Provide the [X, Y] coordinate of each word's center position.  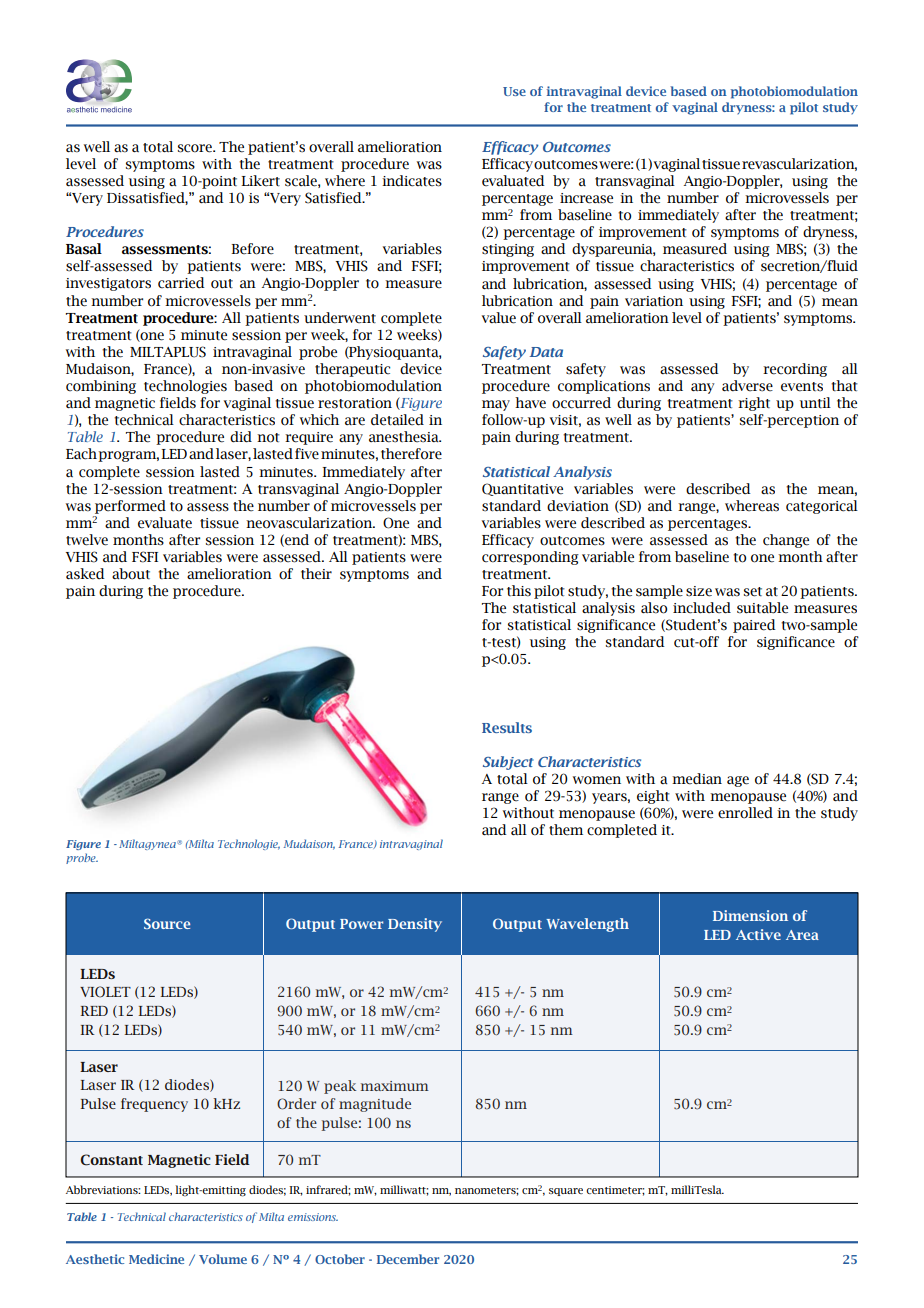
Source [167, 923]
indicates [412, 181]
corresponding [530, 558]
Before [252, 249]
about [131, 574]
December [408, 1259]
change [786, 541]
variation [654, 301]
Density [415, 925]
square [566, 1192]
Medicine [156, 1259]
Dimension [750, 915]
